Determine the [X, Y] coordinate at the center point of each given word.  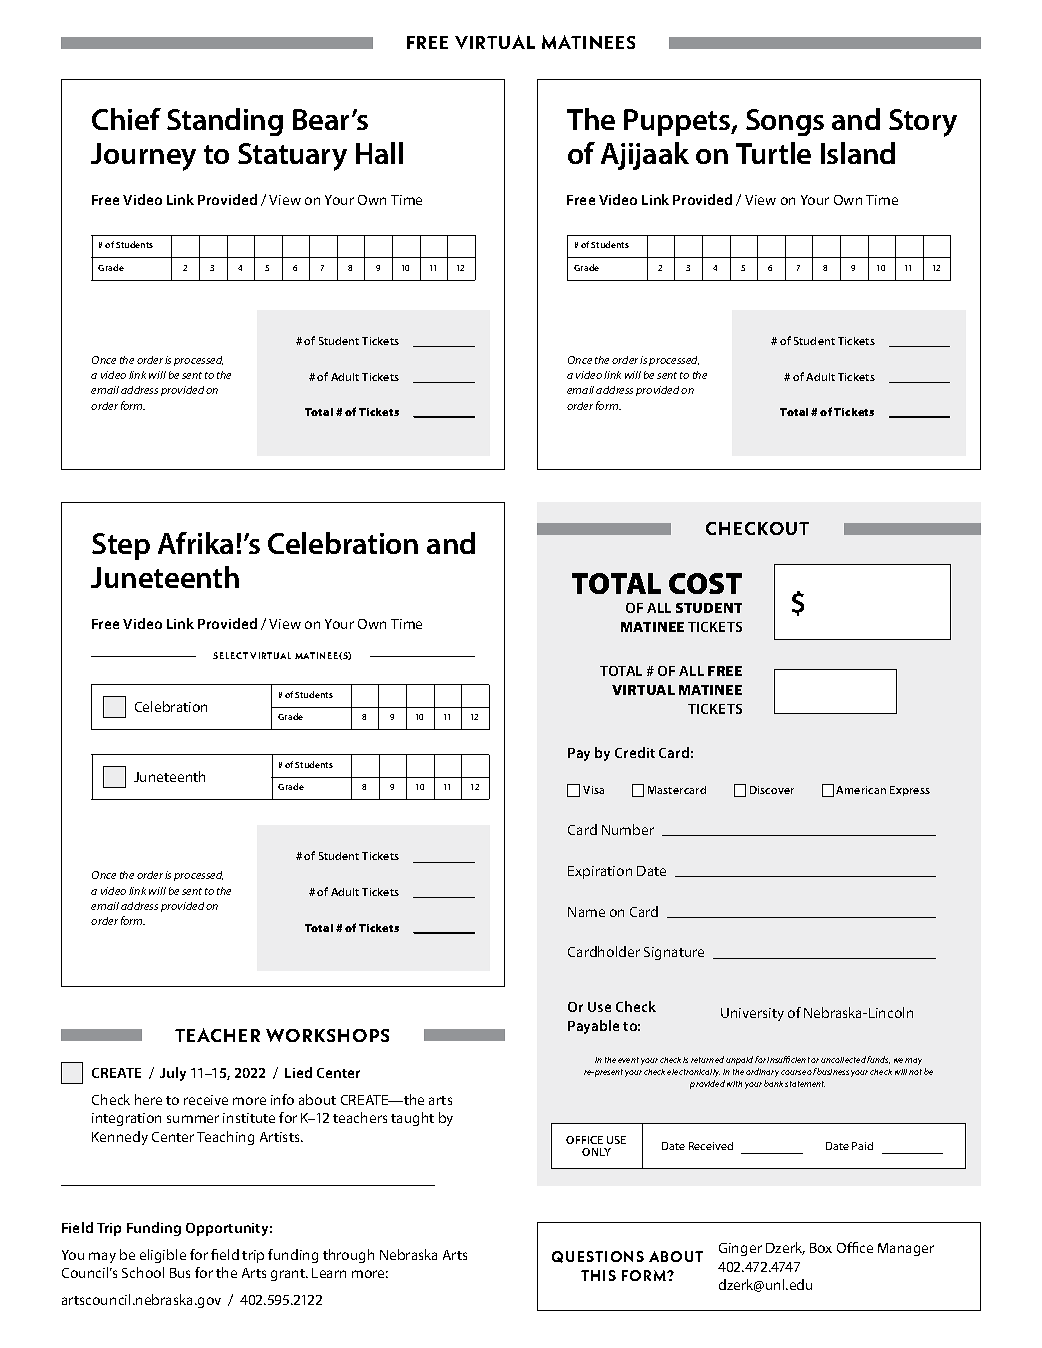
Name [586, 912]
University [752, 1014]
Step [121, 546]
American [861, 790]
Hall [379, 153]
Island [858, 153]
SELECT [230, 655]
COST [705, 583]
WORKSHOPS [327, 1035]
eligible [163, 1256]
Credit [635, 752]
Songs [785, 122]
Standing [225, 122]
